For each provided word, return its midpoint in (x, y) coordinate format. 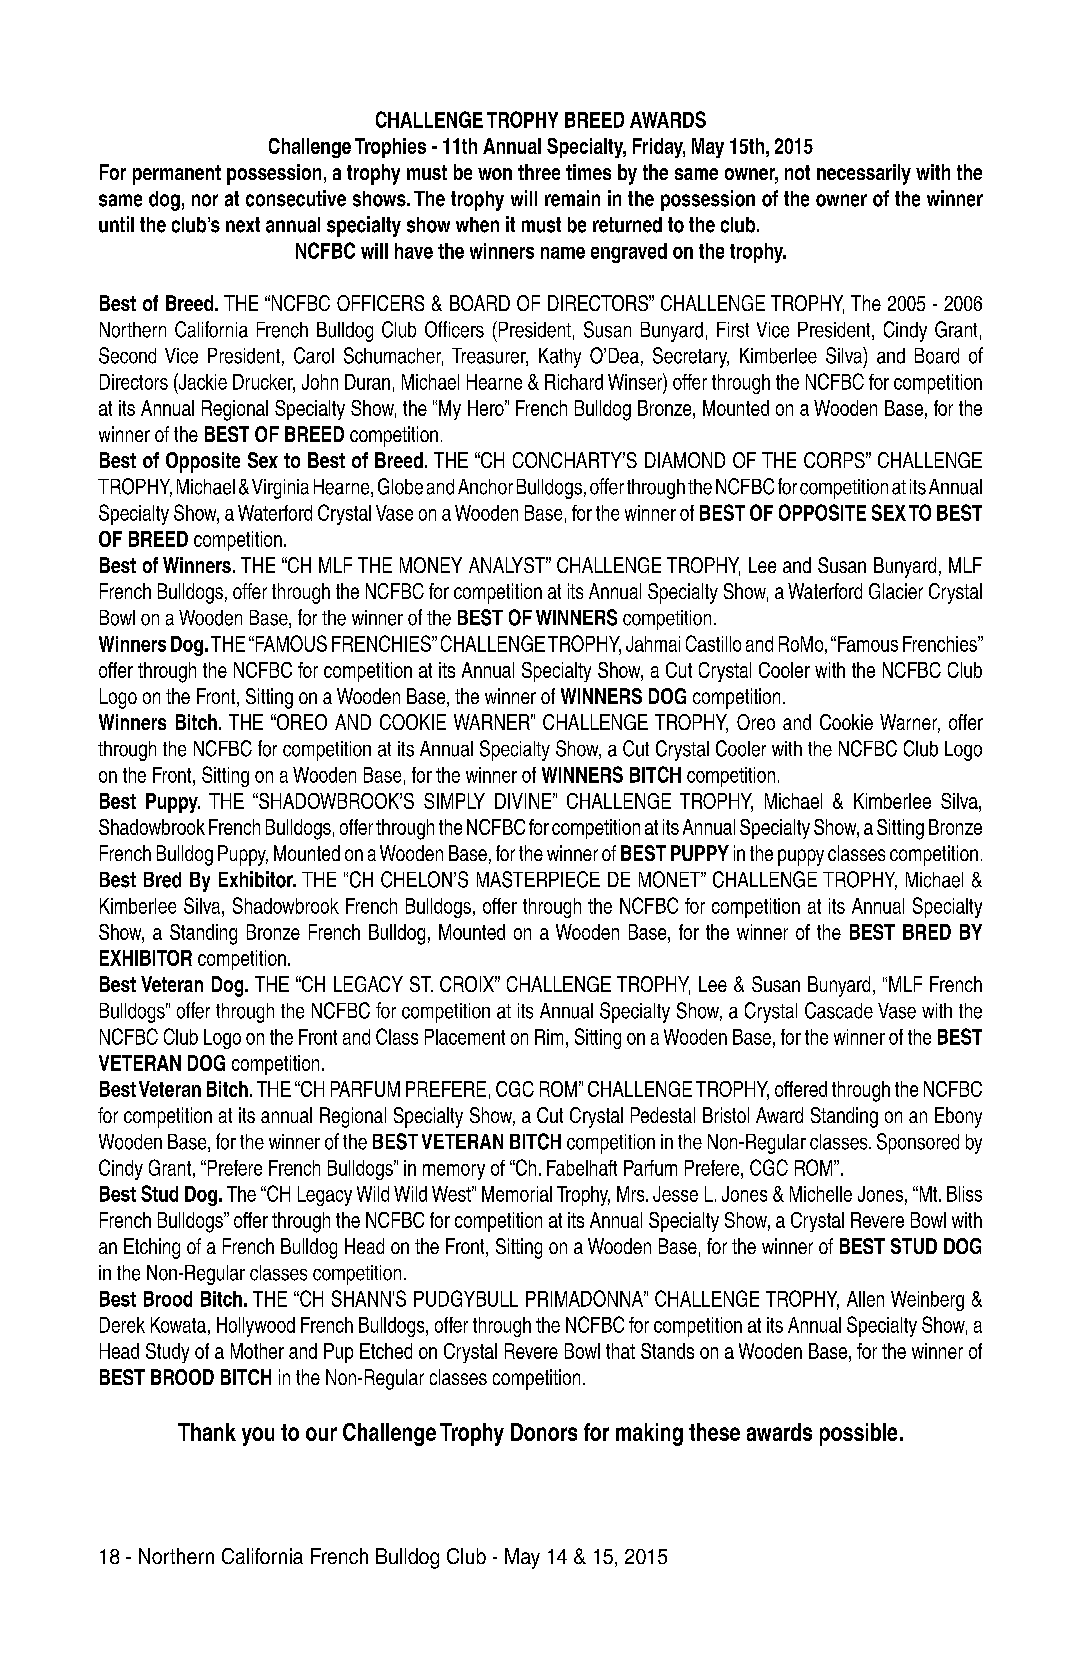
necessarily (864, 174)
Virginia (280, 489)
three (539, 172)
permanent (177, 175)
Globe (400, 486)
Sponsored (918, 1143)
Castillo (713, 643)
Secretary (691, 357)
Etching (152, 1248)
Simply (454, 801)
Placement (465, 1037)
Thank (207, 1432)
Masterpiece (538, 879)
